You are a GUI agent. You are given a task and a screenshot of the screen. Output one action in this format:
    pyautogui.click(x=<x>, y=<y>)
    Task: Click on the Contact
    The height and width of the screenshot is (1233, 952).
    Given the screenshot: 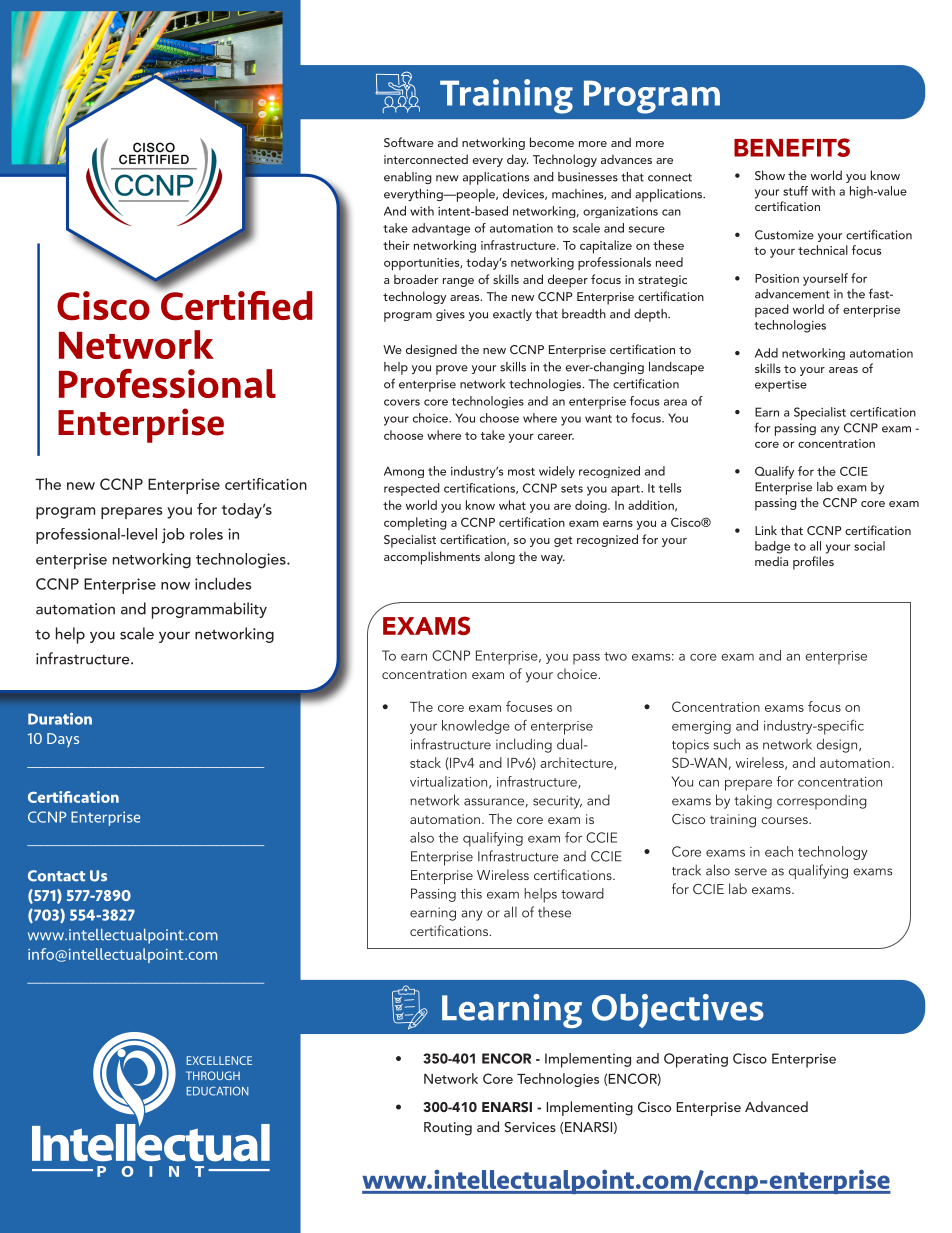 What is the action you would take?
    pyautogui.click(x=56, y=876)
